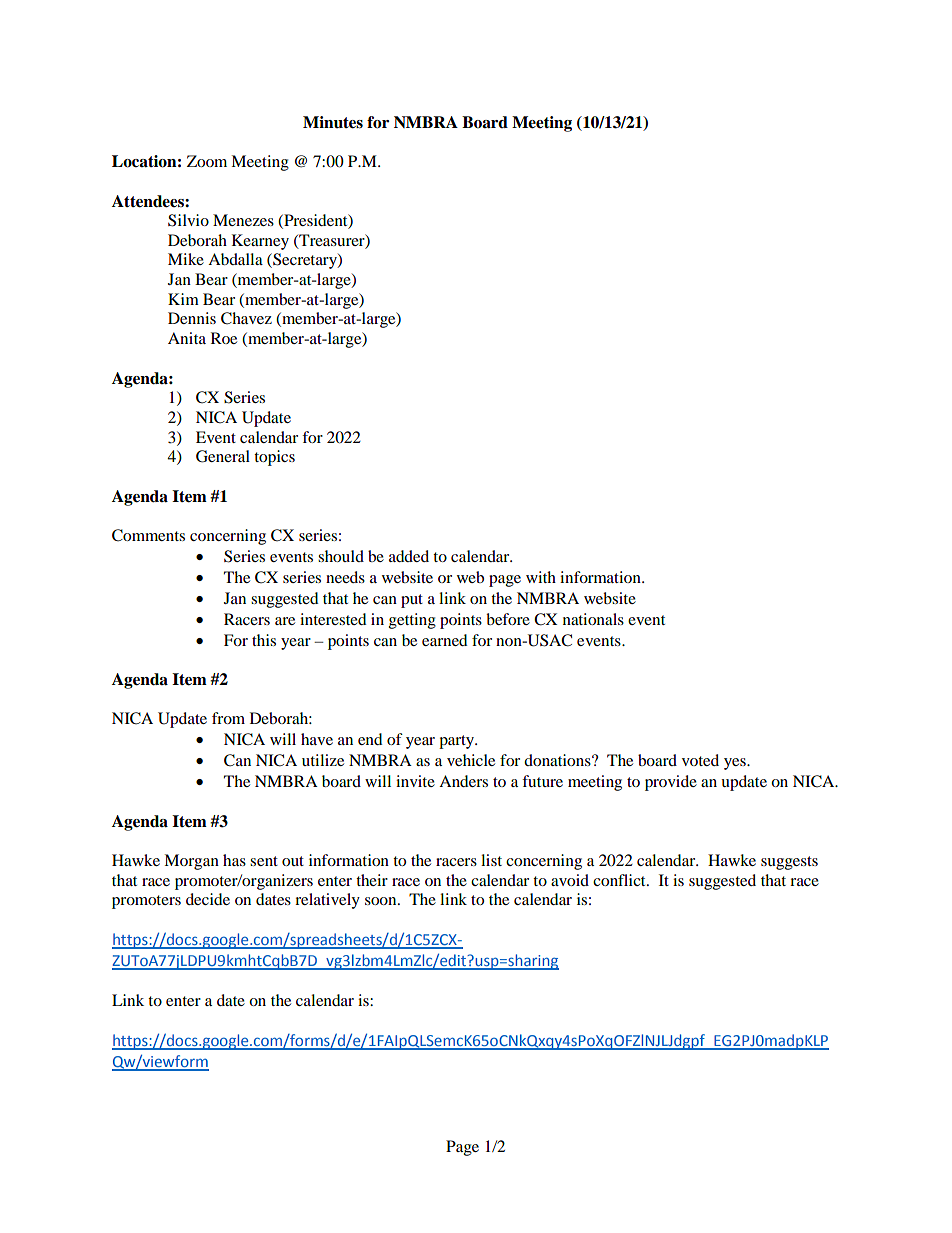 Image resolution: width=952 pixels, height=1233 pixels. Describe the element at coordinates (593, 619) in the screenshot. I see `nationals` at that location.
